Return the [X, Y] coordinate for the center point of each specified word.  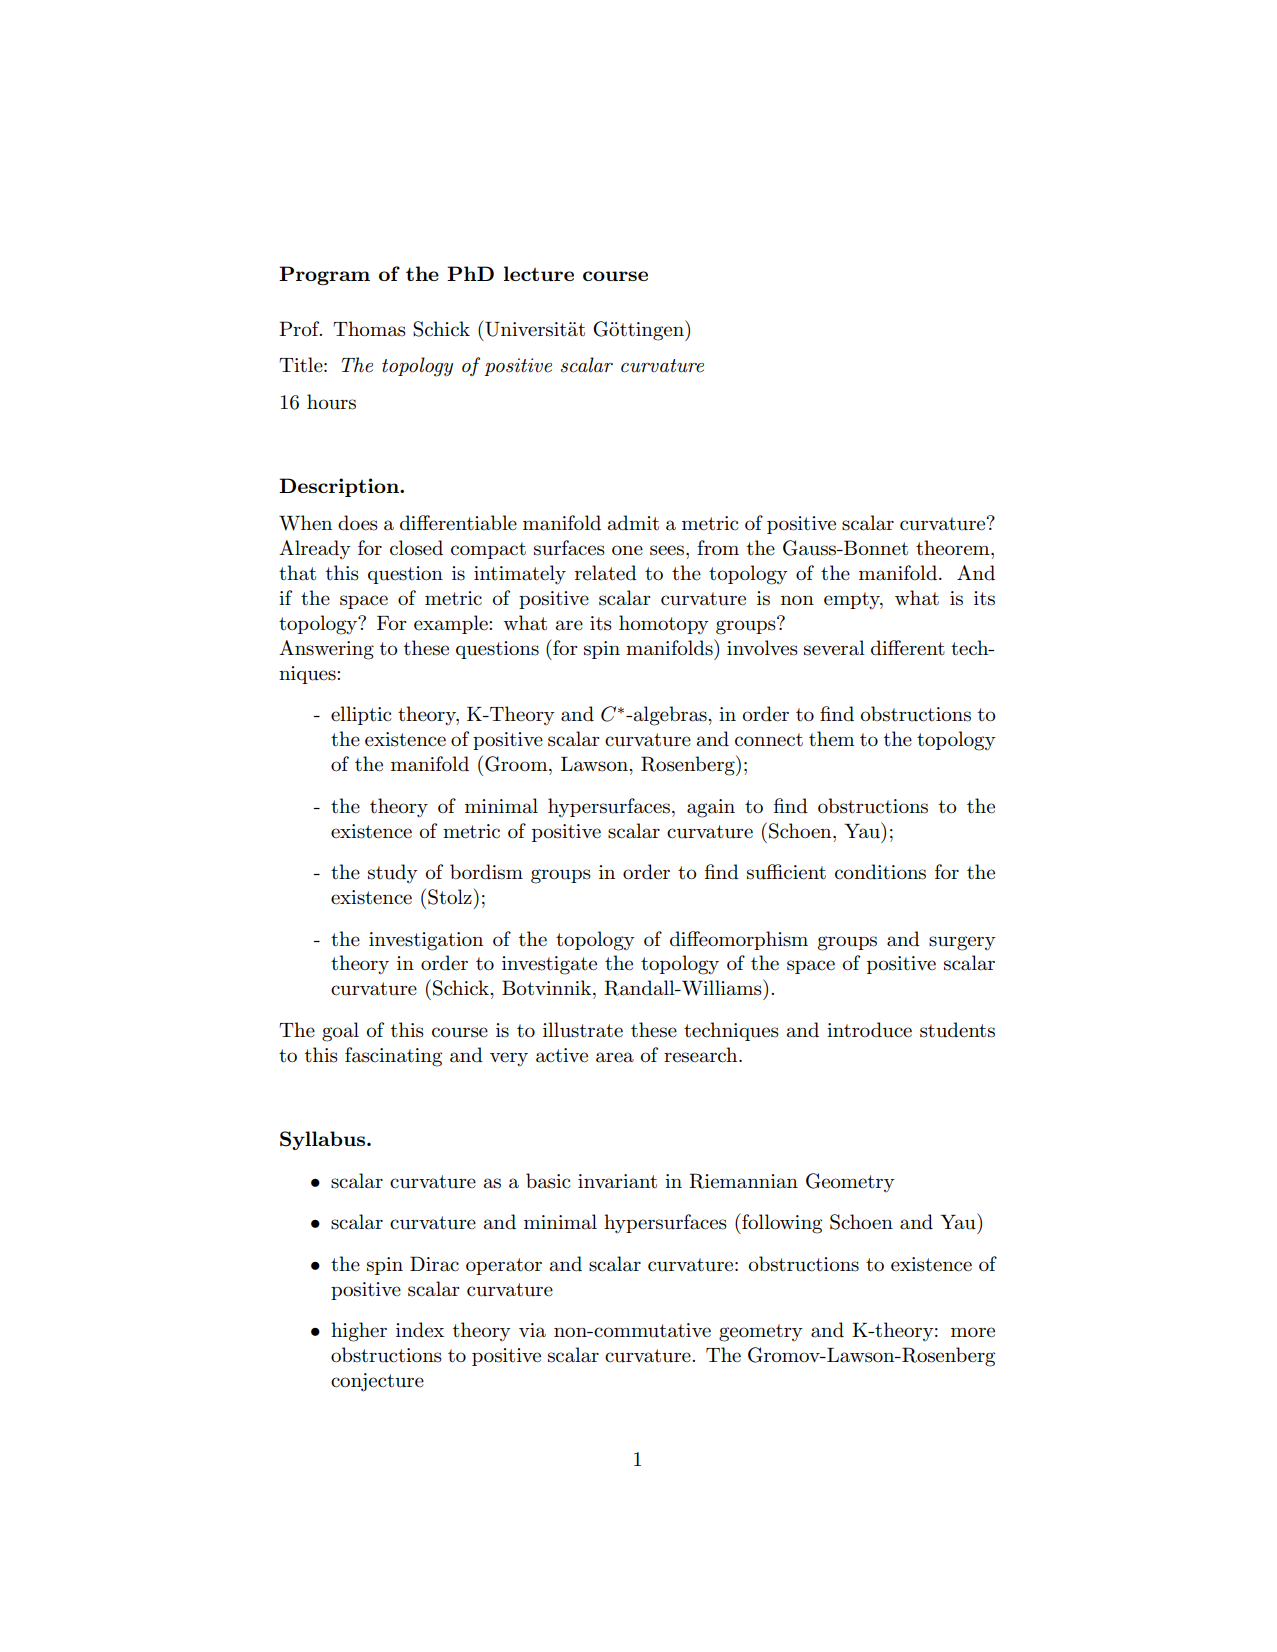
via [532, 1330]
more [973, 1332]
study [393, 873]
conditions [880, 872]
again [711, 808]
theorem [954, 548]
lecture [539, 273]
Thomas [369, 329]
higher [359, 1332]
